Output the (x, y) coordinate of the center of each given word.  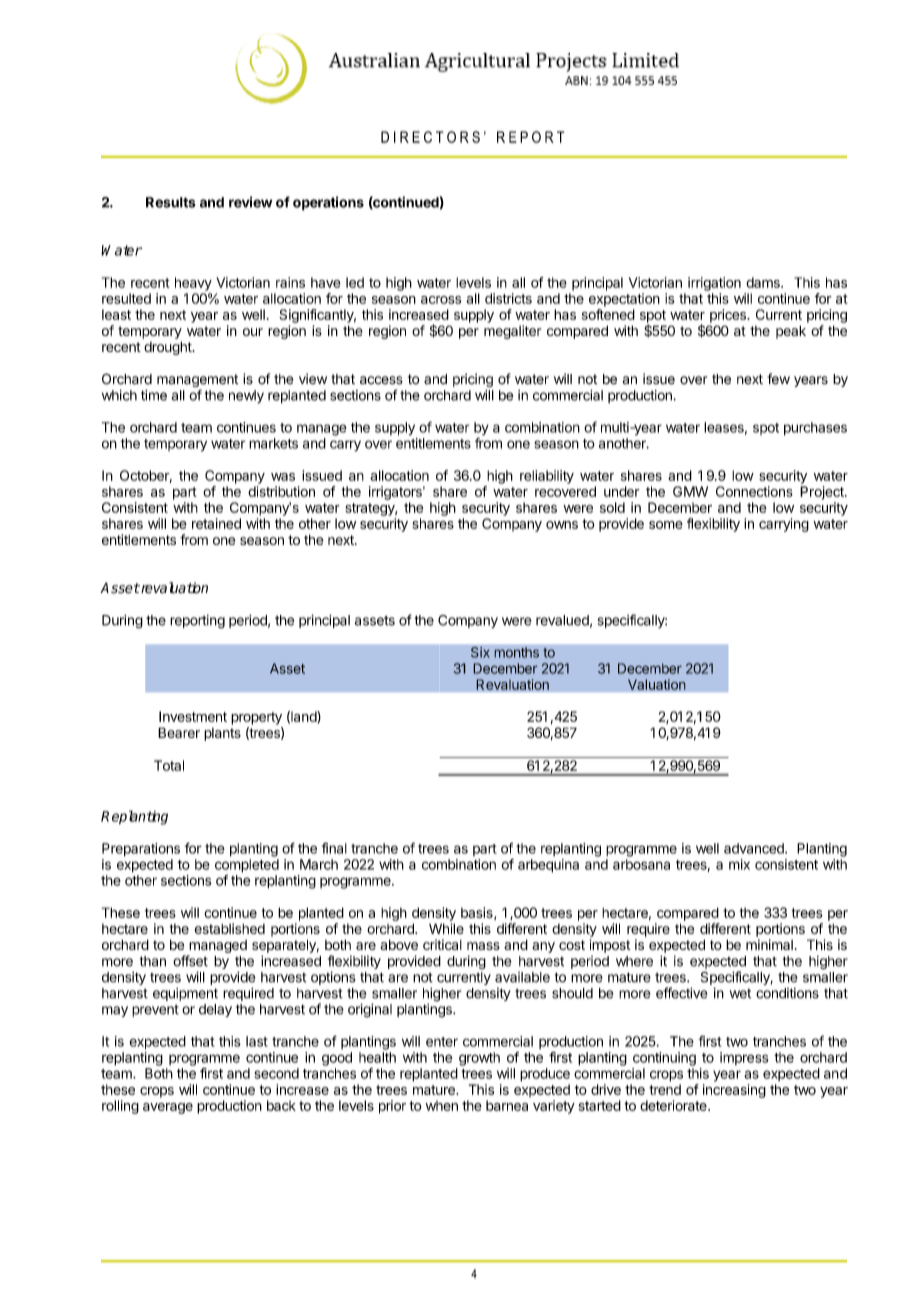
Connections (754, 491)
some (666, 525)
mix (739, 864)
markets (273, 443)
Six (480, 652)
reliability (547, 477)
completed (247, 866)
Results (170, 202)
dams (764, 282)
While (446, 928)
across (441, 300)
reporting (197, 622)
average (168, 1108)
